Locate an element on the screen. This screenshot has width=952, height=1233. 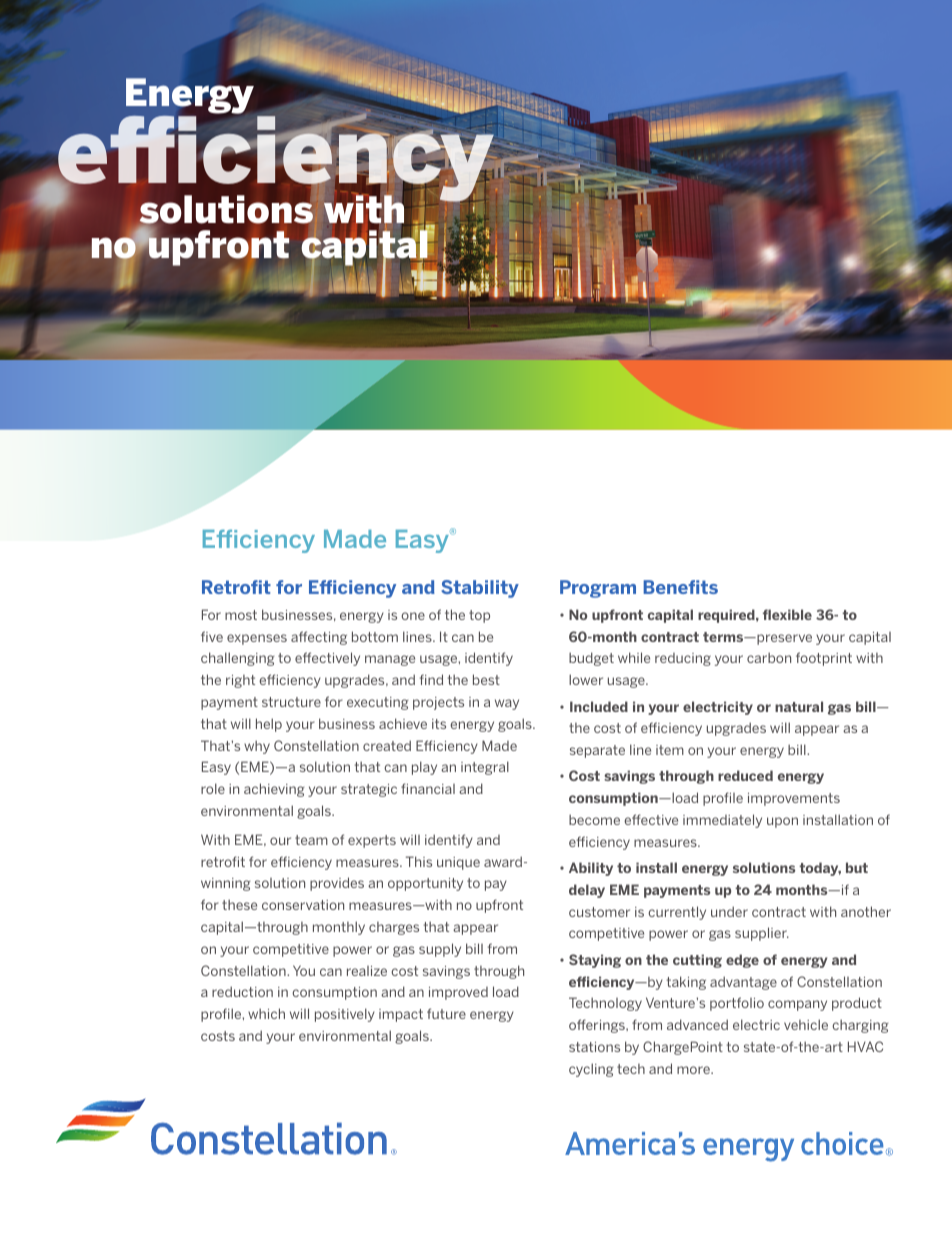
Staying is located at coordinates (595, 961).
